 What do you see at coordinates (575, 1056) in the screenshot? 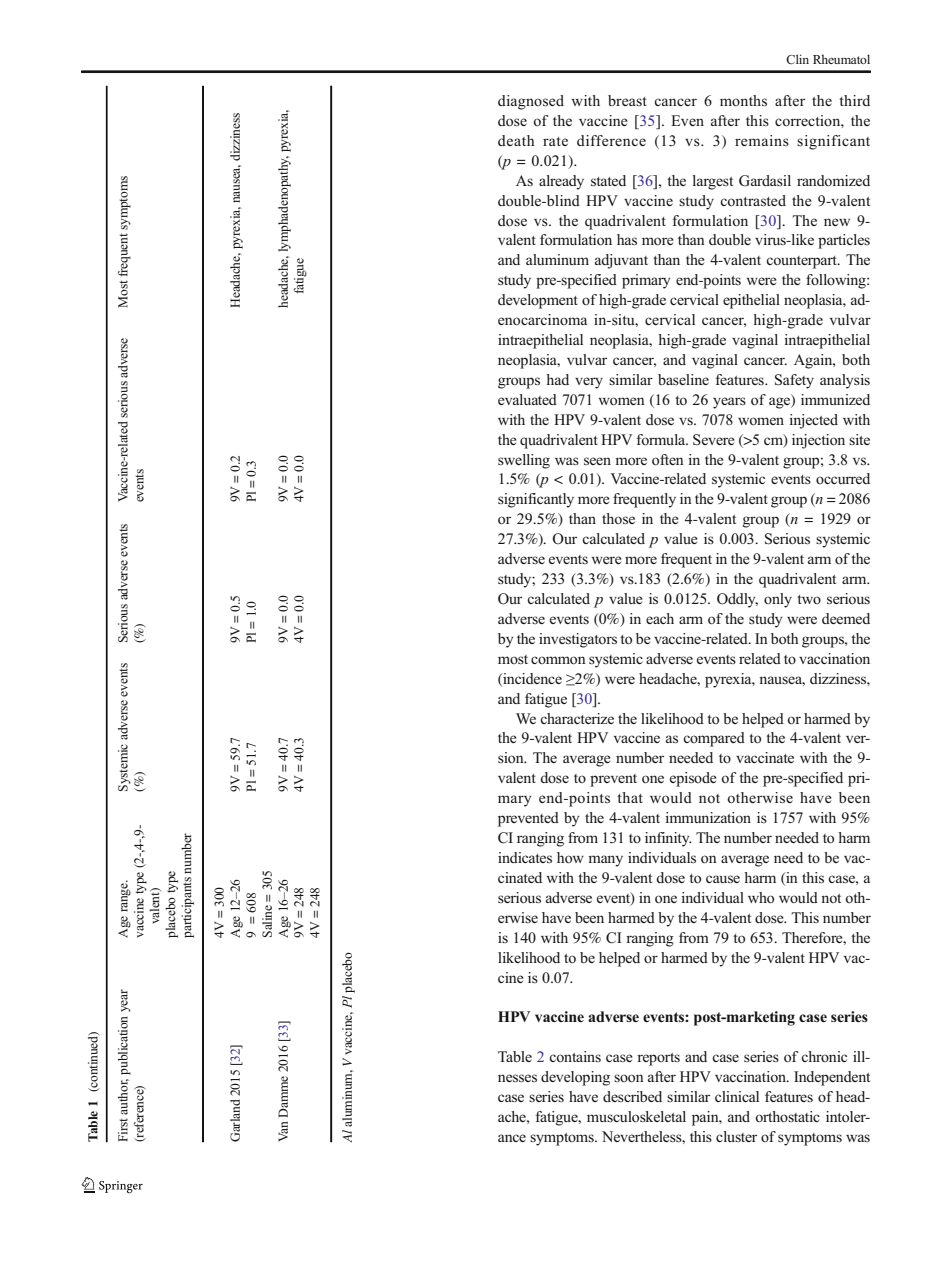
I see `contains` at bounding box center [575, 1056].
